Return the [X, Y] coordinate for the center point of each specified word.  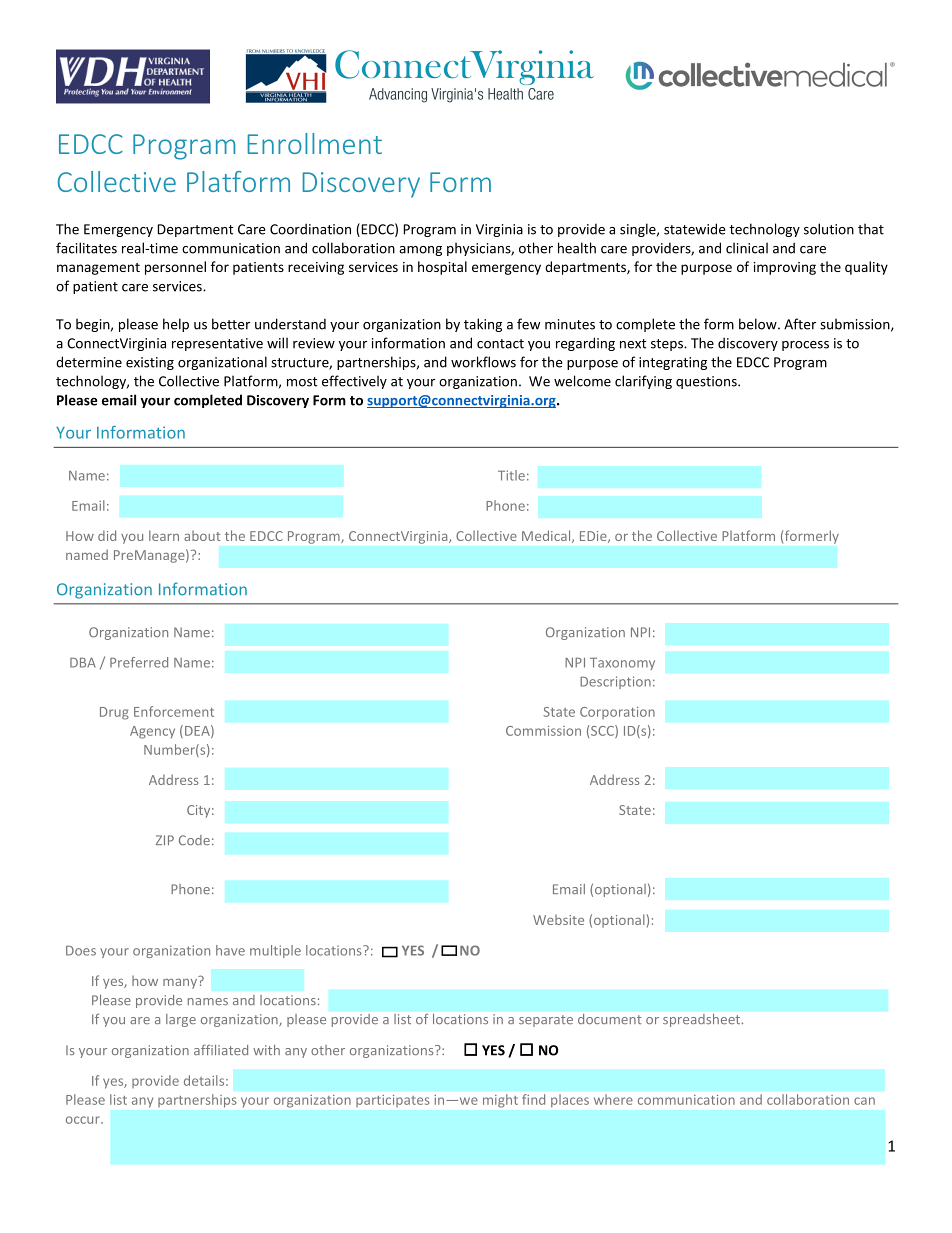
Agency [152, 732]
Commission [543, 731]
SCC [602, 731]
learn [164, 535]
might [500, 1100]
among [420, 251]
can [864, 1101]
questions [707, 382]
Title [511, 475]
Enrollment [314, 143]
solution [829, 229]
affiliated [221, 1050]
